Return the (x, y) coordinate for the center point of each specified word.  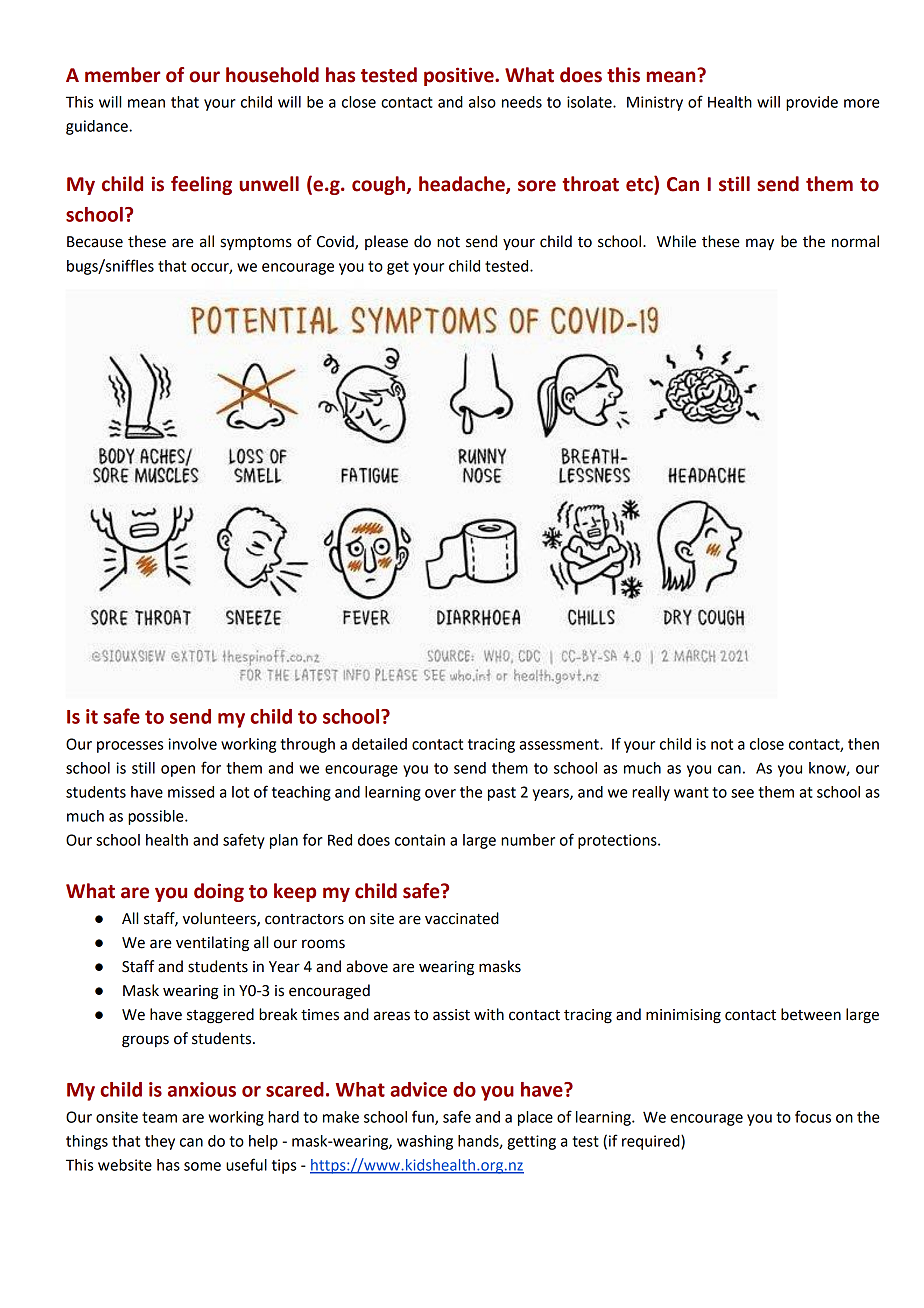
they (160, 1142)
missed (191, 792)
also (482, 102)
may (760, 244)
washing (425, 1142)
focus (813, 1116)
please (386, 242)
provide (812, 103)
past (502, 794)
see (742, 793)
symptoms (256, 244)
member (122, 75)
